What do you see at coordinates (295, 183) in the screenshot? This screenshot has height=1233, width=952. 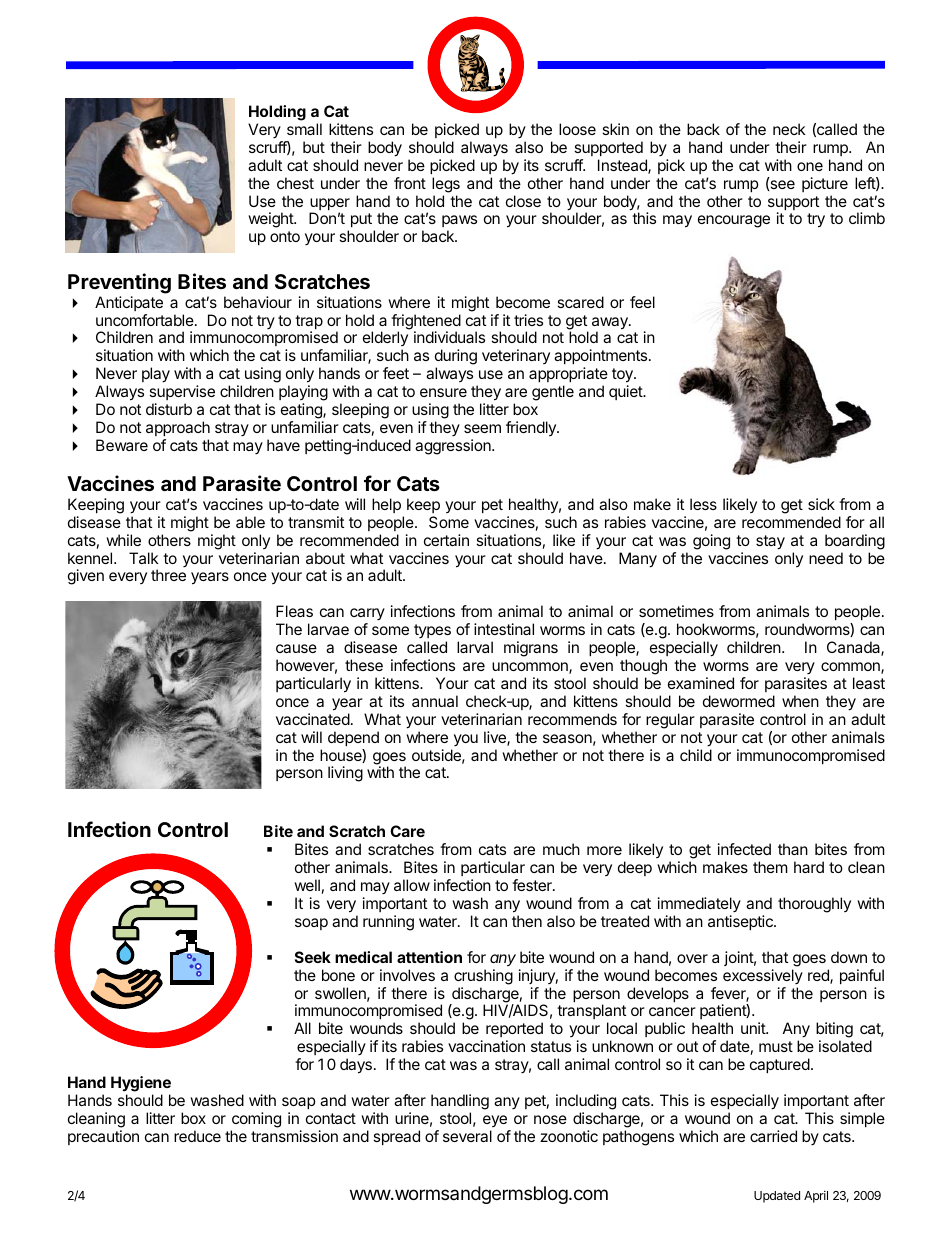 I see `chest` at bounding box center [295, 183].
